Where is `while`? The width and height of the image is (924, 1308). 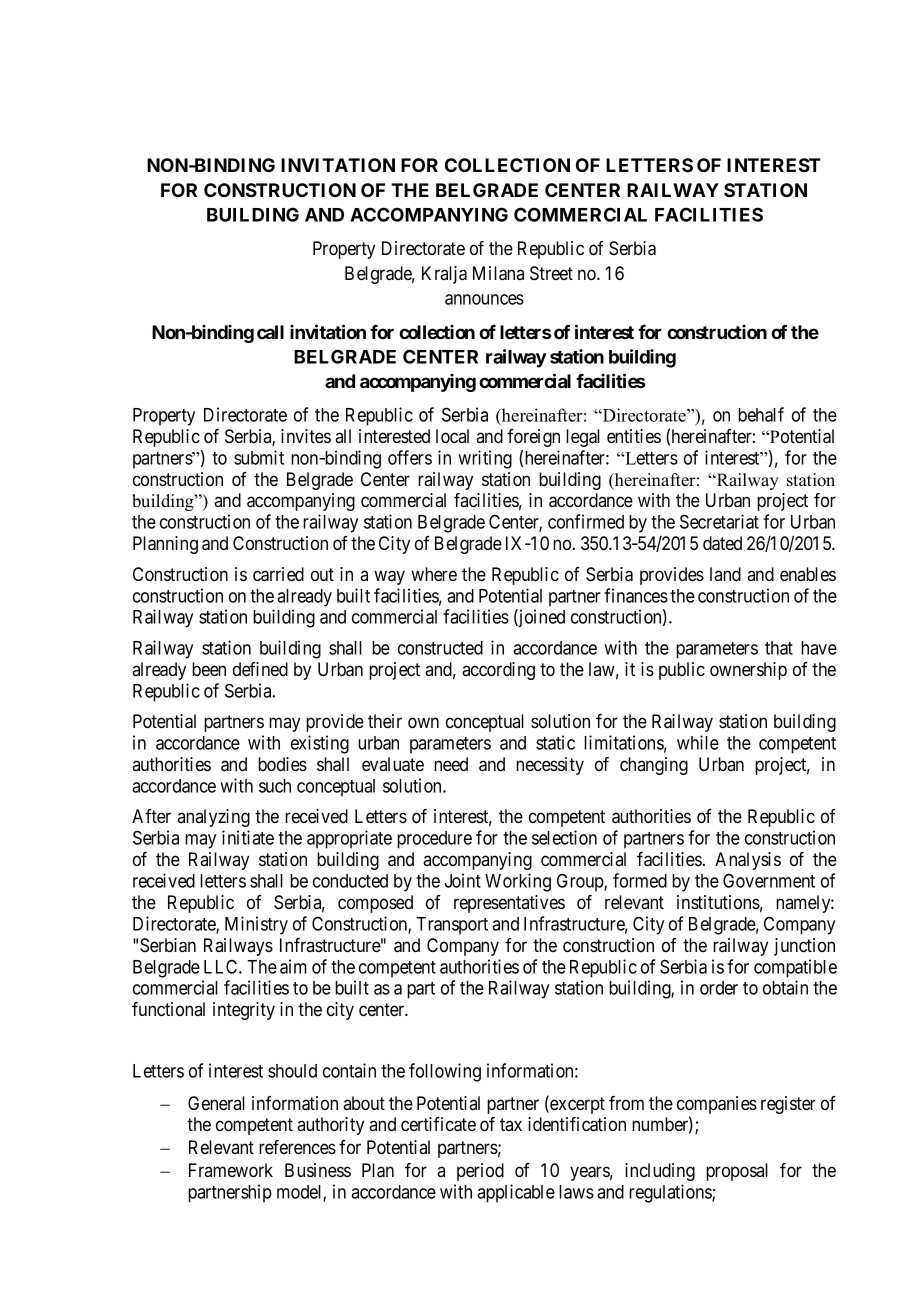 while is located at coordinates (698, 742).
